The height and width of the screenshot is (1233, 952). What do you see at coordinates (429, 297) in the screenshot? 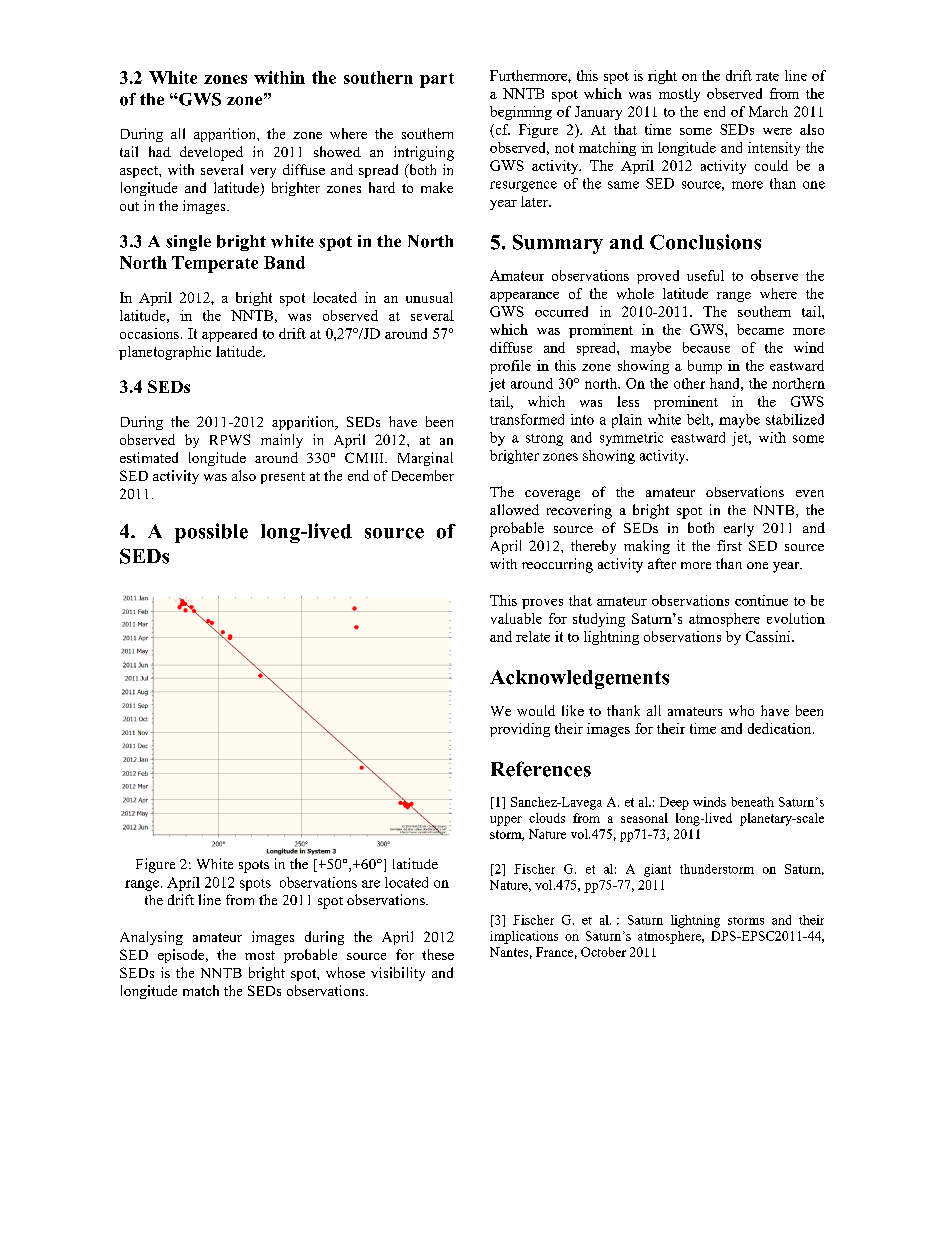
I see `unusual` at bounding box center [429, 297].
